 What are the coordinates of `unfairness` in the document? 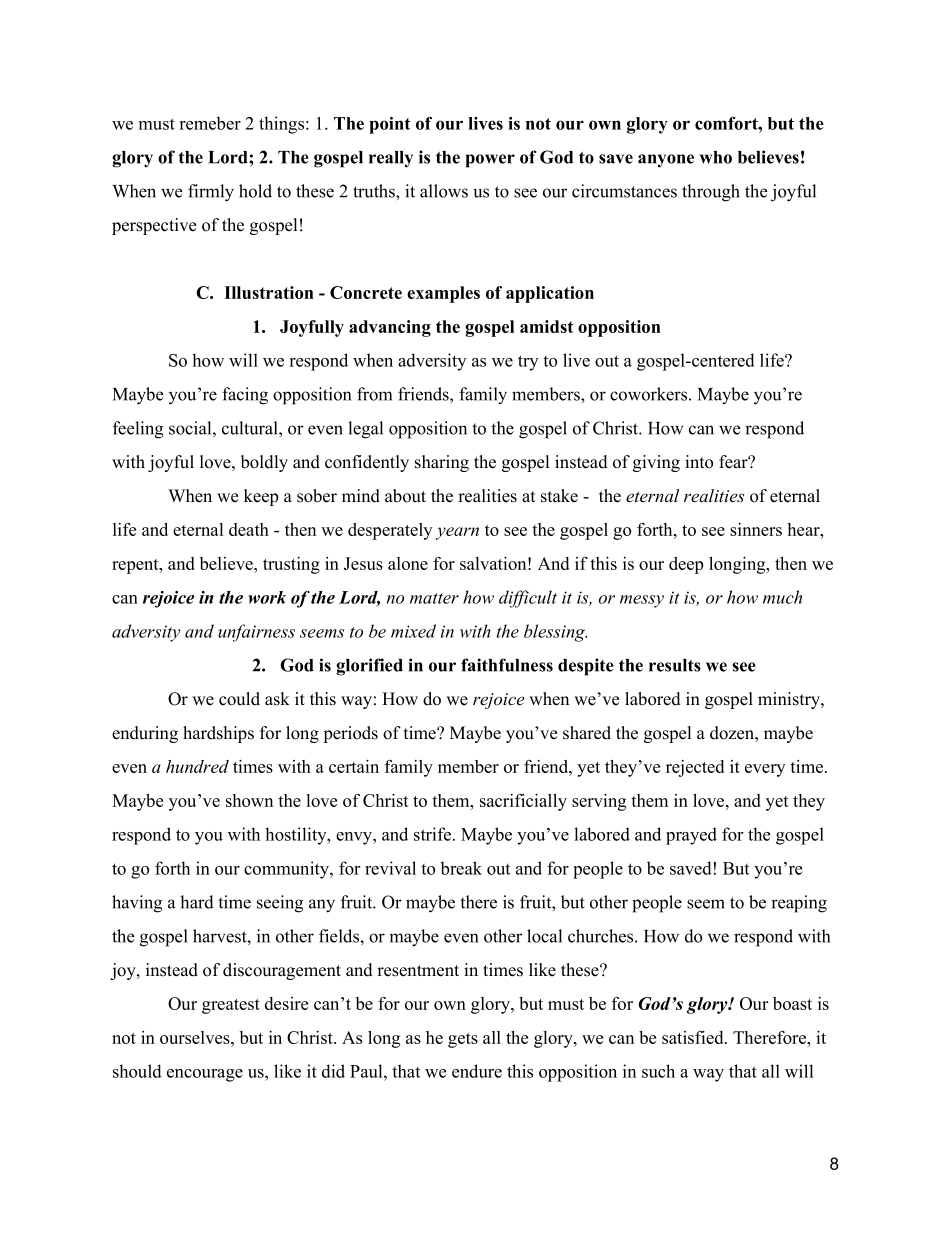 It's located at (256, 633).
